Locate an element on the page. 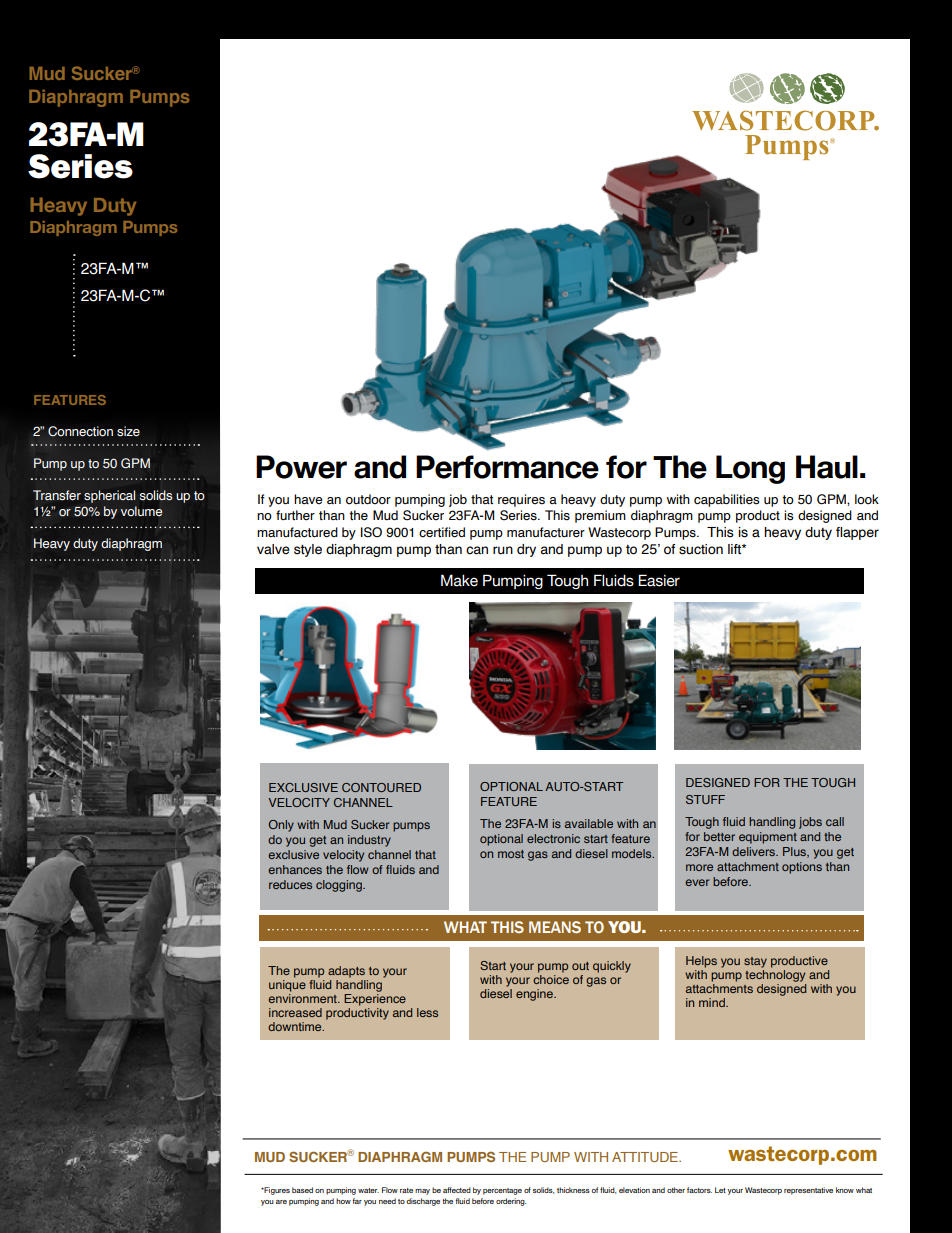  MEANS is located at coordinates (555, 927).
